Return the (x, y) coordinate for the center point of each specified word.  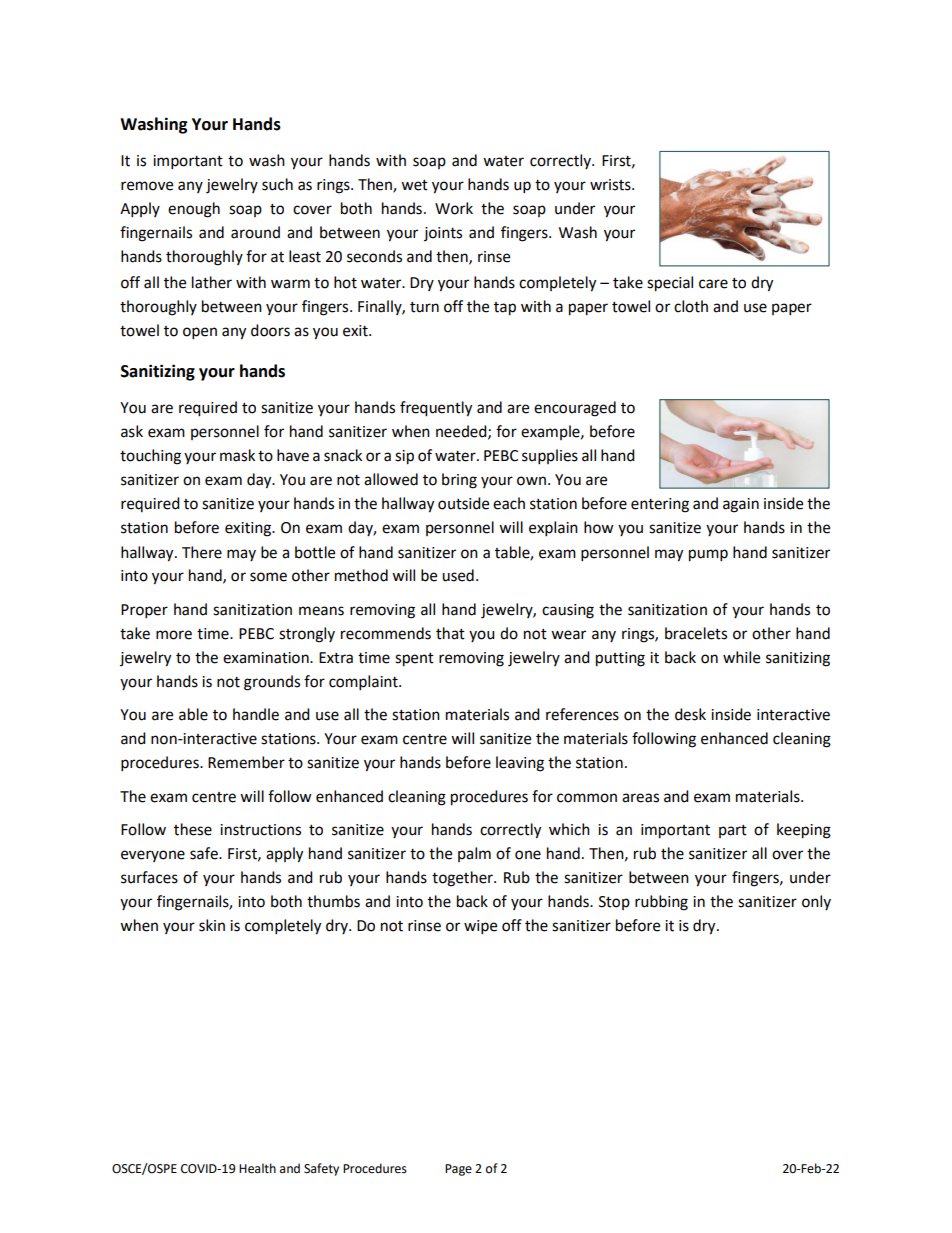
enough (194, 210)
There (202, 552)
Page (458, 1170)
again (741, 505)
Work (454, 208)
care (713, 284)
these (193, 829)
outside (463, 503)
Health (257, 1168)
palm (474, 854)
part (733, 831)
